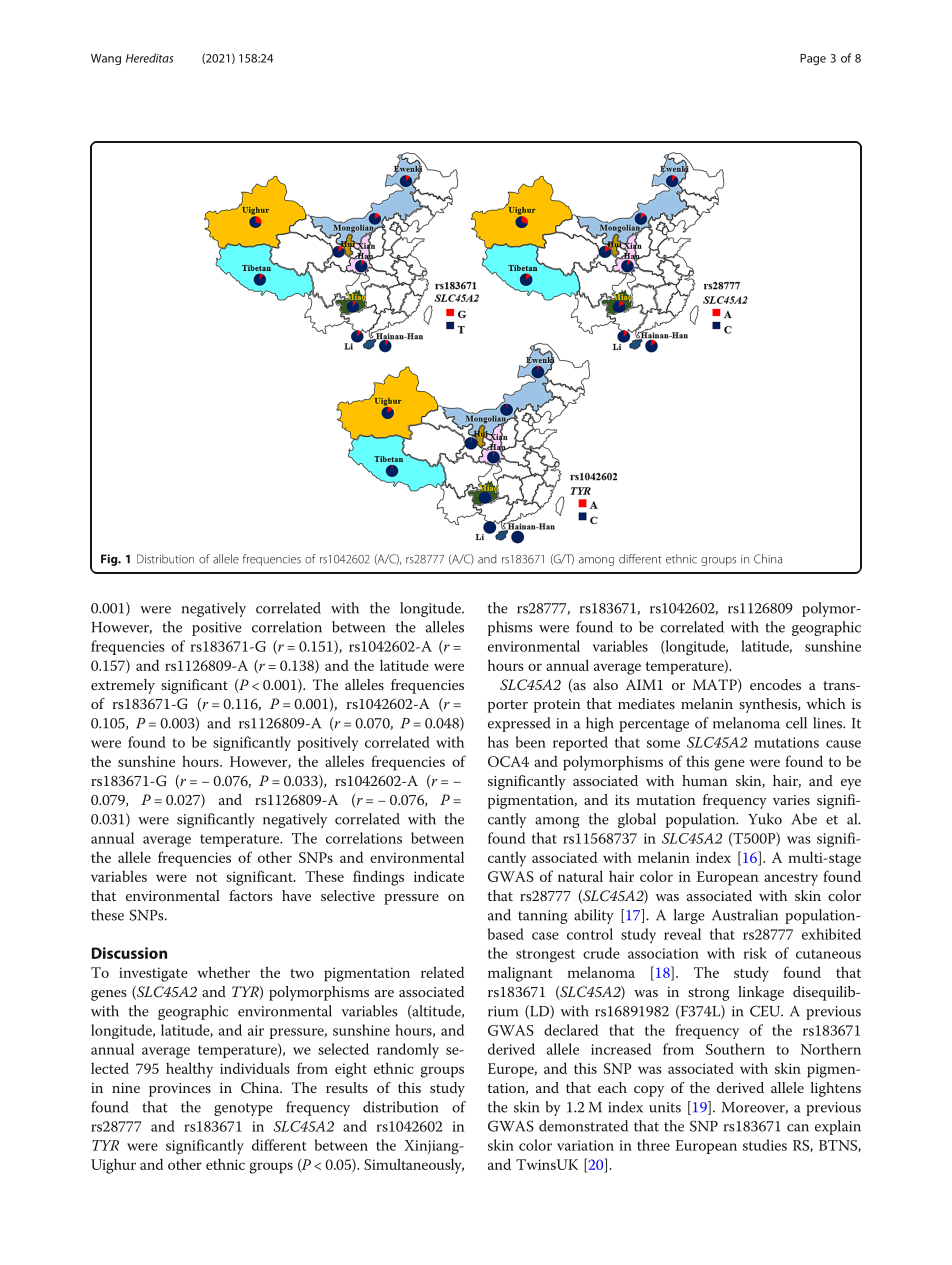 This image has height=1265, width=952. Describe the element at coordinates (439, 876) in the image. I see `indicate` at that location.
